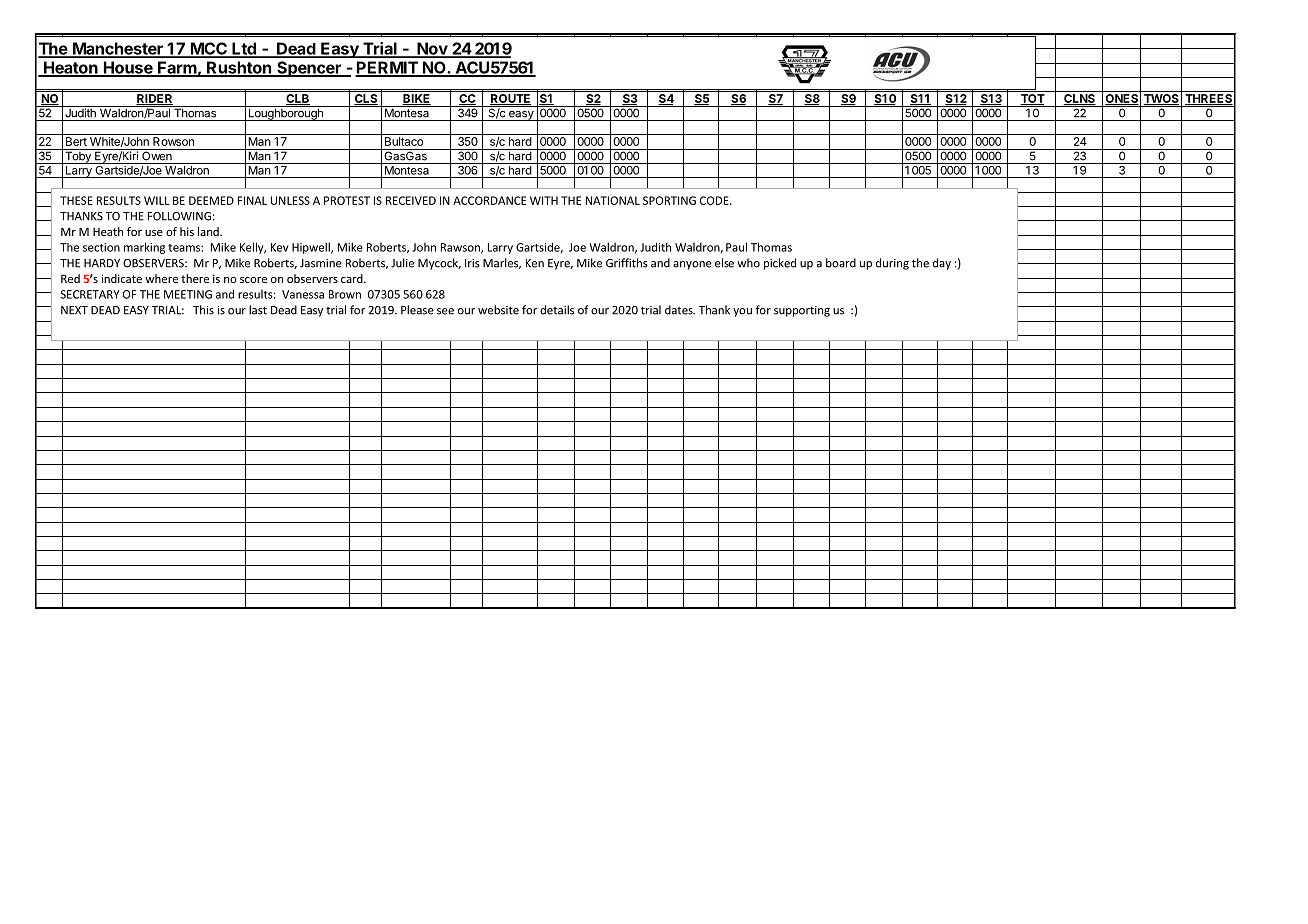  I want to click on supporting, so click(802, 311).
